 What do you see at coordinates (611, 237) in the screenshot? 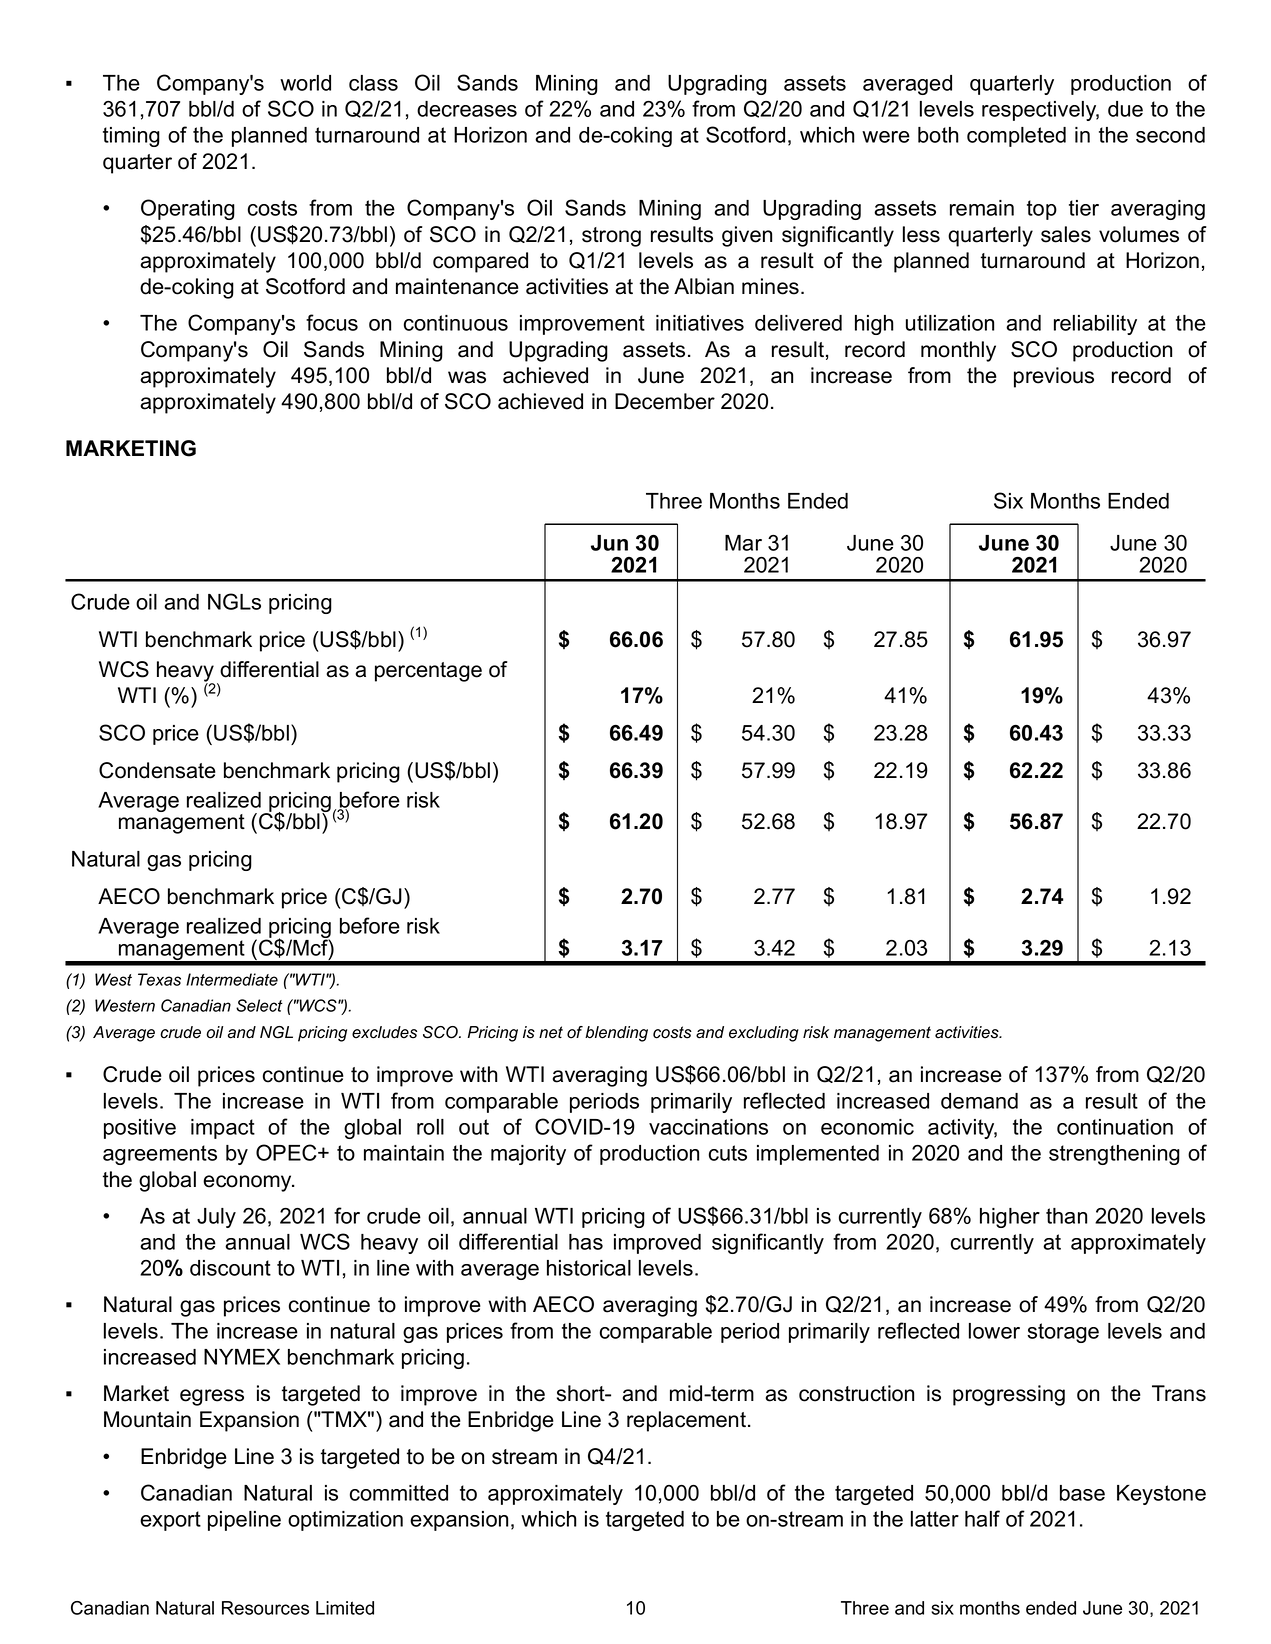
I see `strong` at bounding box center [611, 237].
